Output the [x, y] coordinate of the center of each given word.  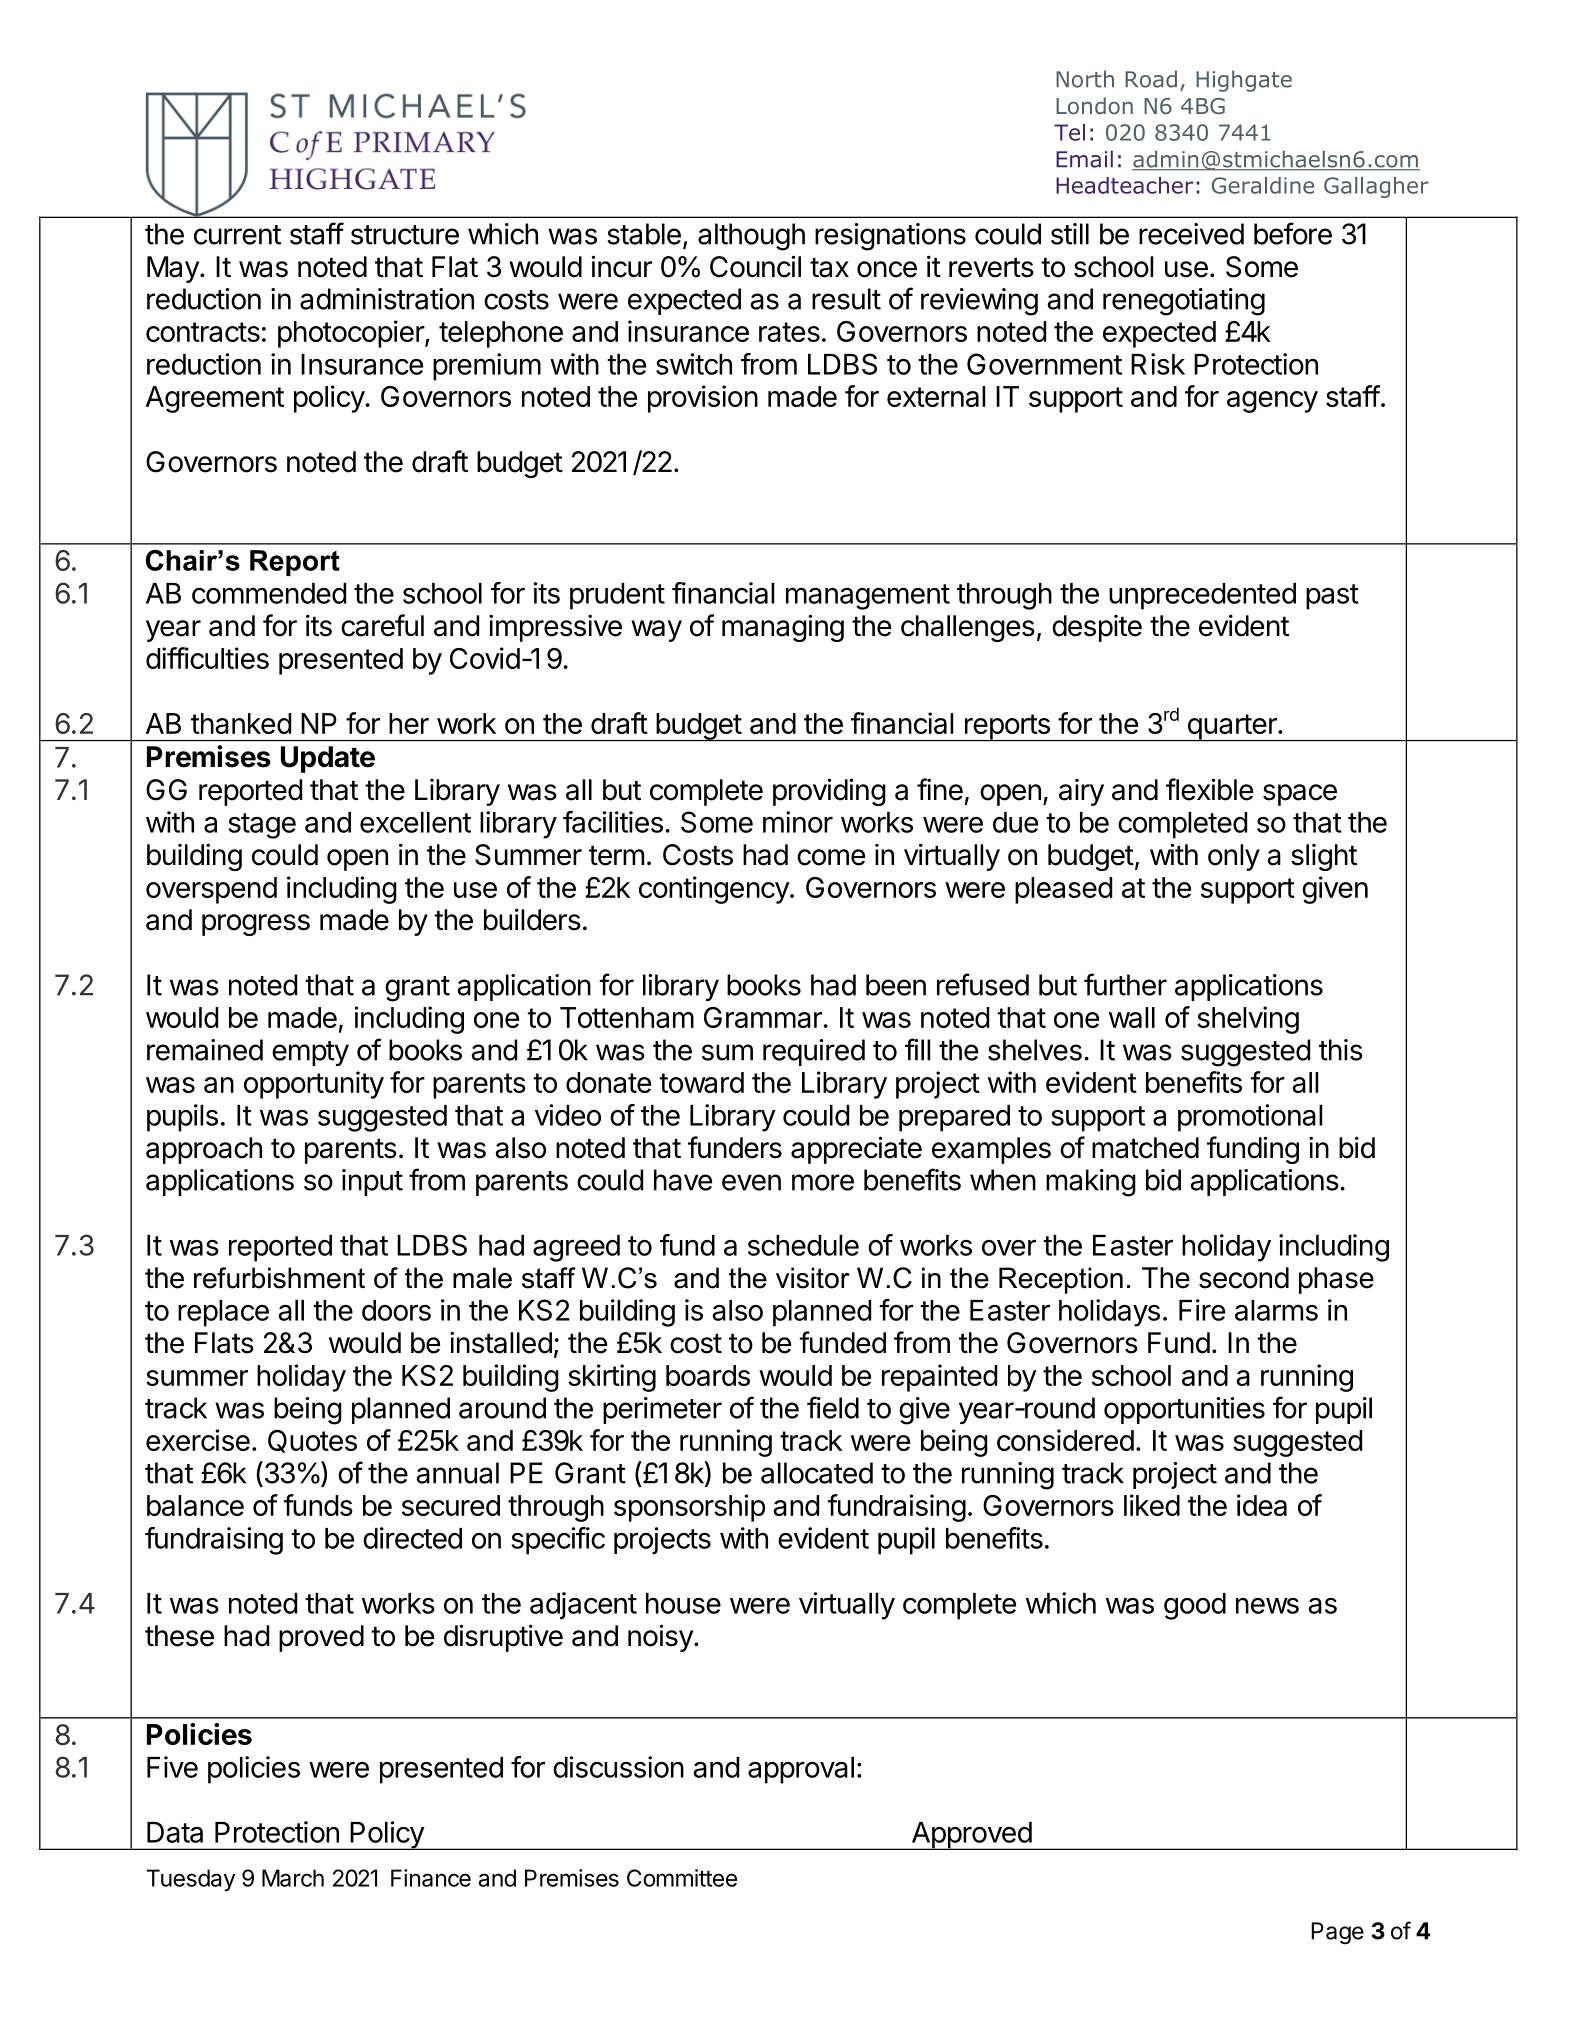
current [237, 235]
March [293, 1878]
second [1244, 1278]
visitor [813, 1278]
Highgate [1244, 81]
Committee [682, 1878]
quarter [1232, 727]
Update [328, 759]
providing [829, 792]
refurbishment [279, 1278]
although [751, 237]
